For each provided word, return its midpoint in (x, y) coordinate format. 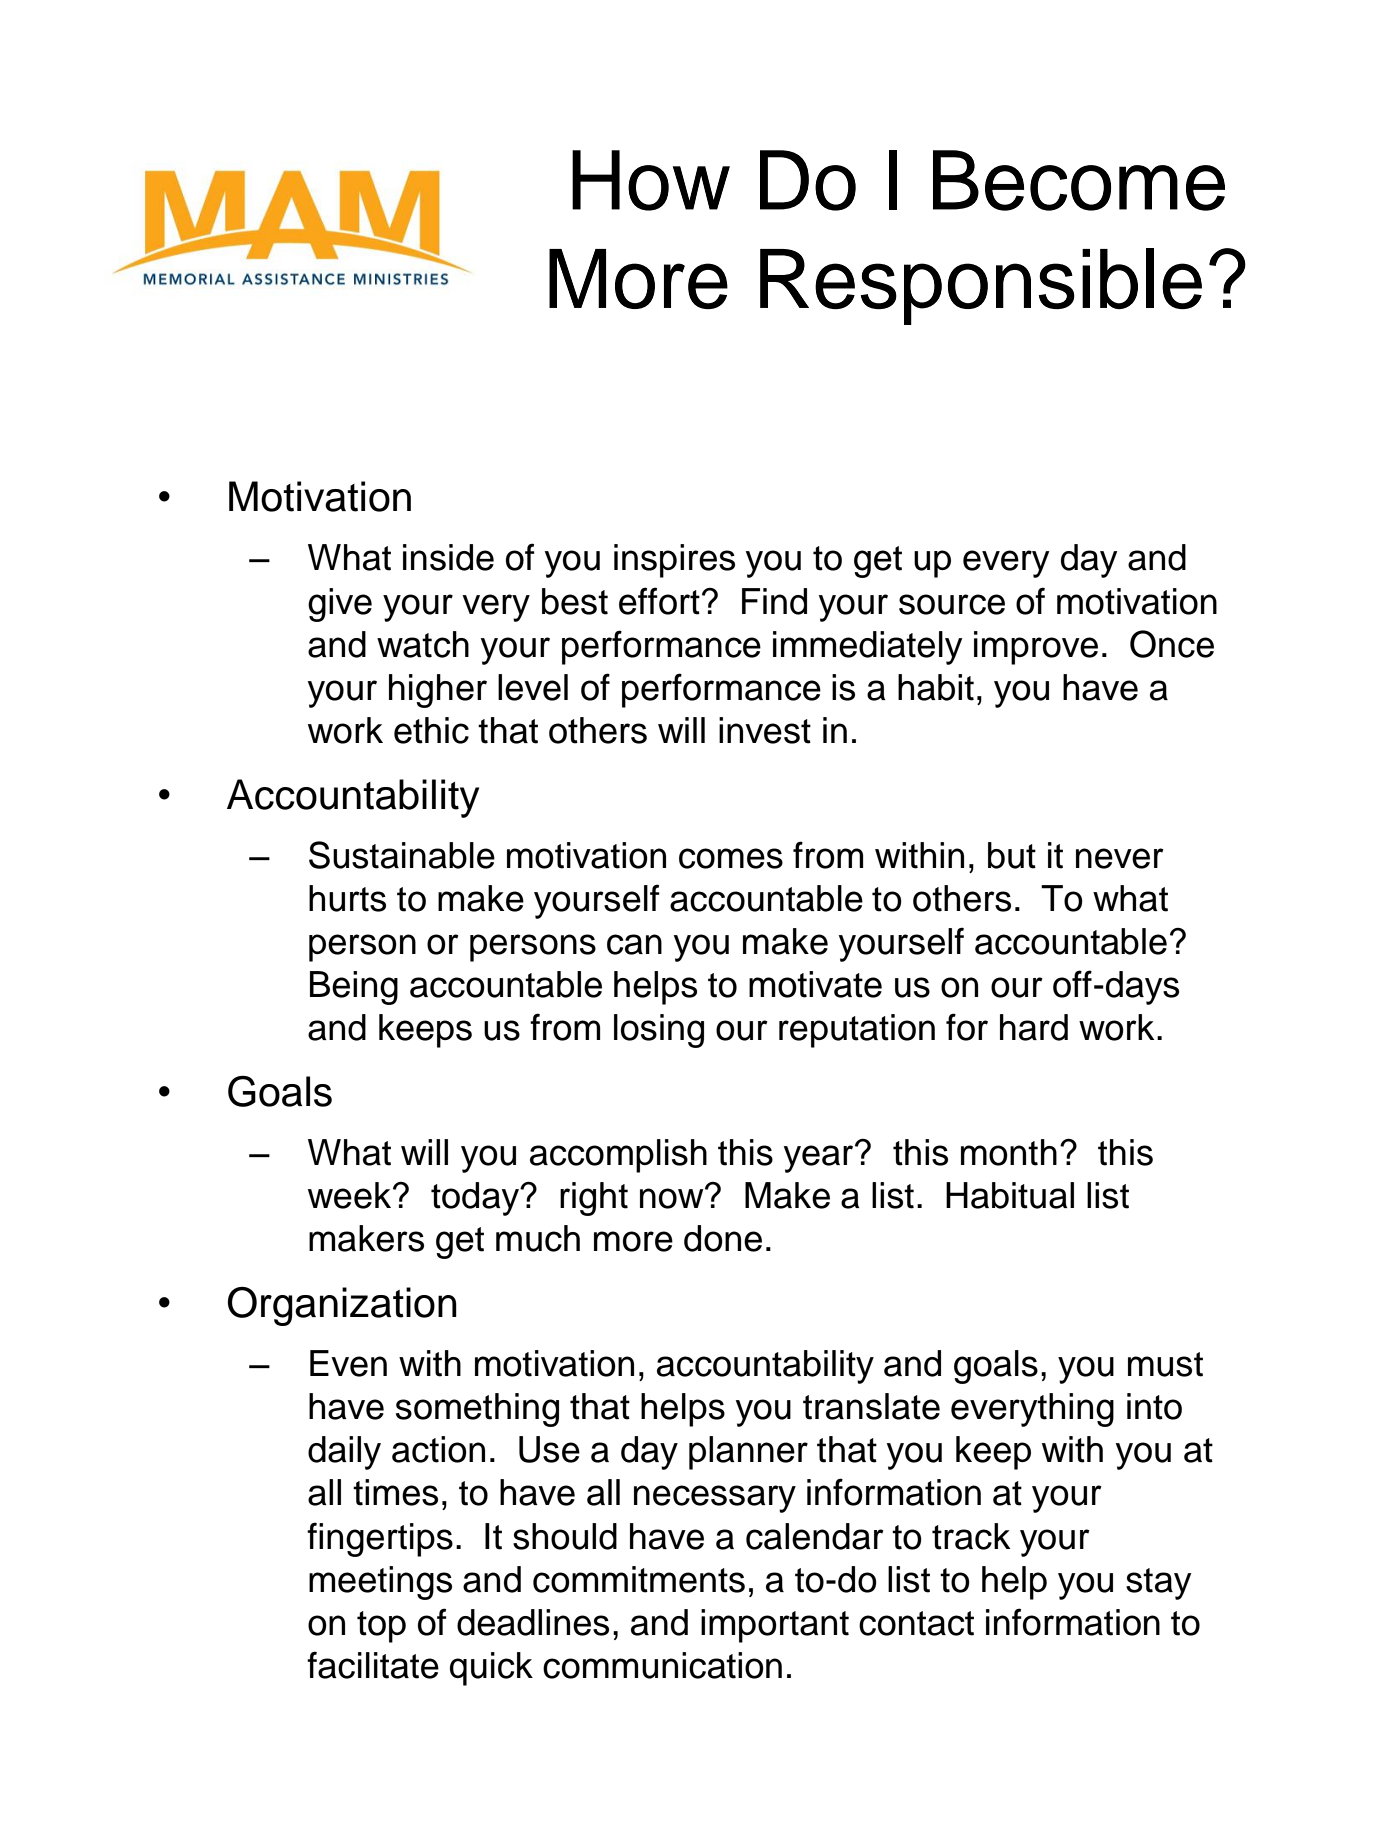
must (1165, 1364)
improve (1036, 648)
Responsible (981, 286)
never (1120, 858)
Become (1079, 180)
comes (731, 858)
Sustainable (402, 855)
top (381, 1627)
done (723, 1238)
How (651, 180)
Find (774, 601)
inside (448, 557)
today (476, 1199)
